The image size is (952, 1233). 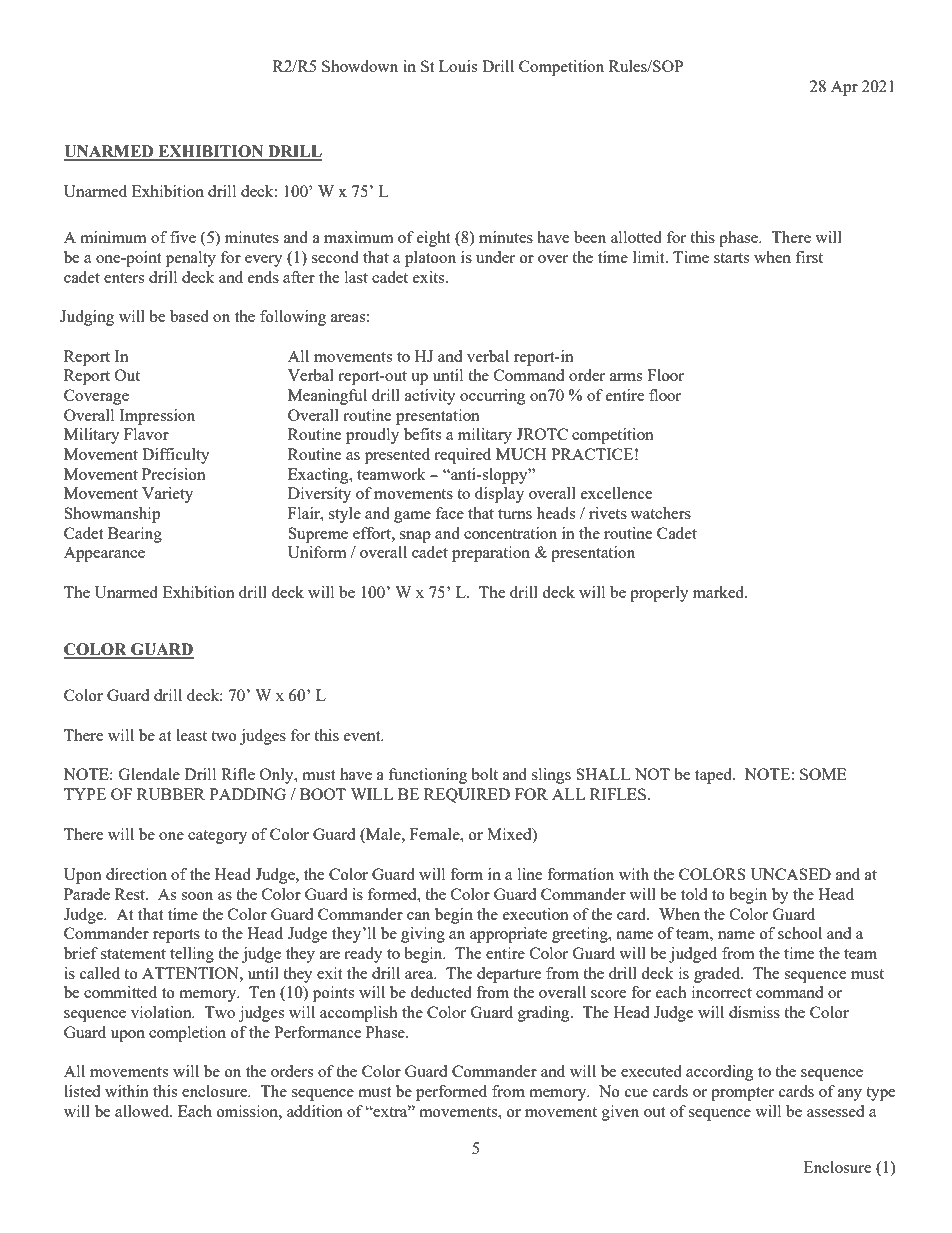 What do you see at coordinates (360, 66) in the screenshot?
I see `Showdown` at bounding box center [360, 66].
